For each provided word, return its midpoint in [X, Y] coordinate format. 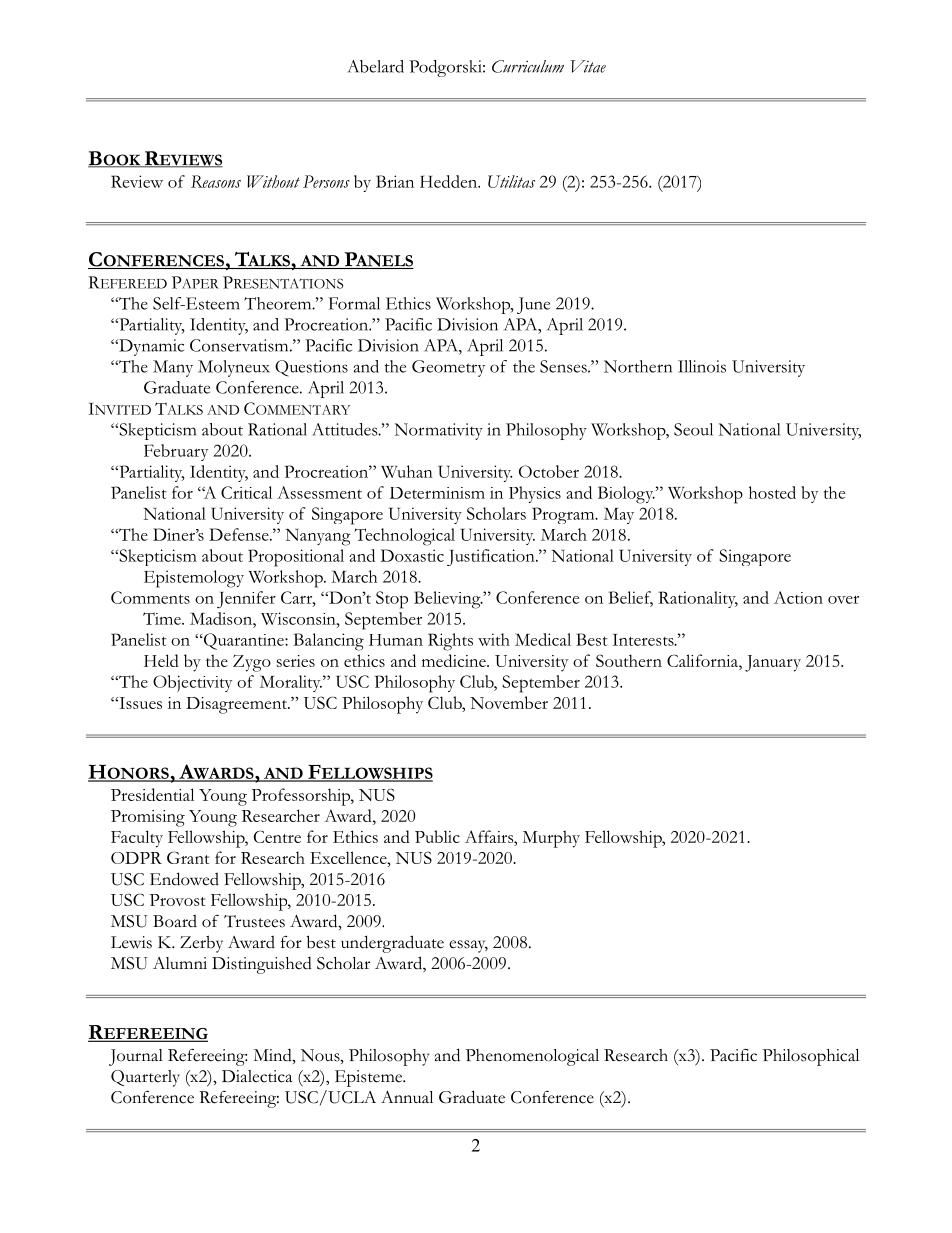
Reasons [216, 181]
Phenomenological [532, 1057]
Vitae [588, 66]
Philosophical [811, 1057]
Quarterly [145, 1078]
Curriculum [528, 66]
